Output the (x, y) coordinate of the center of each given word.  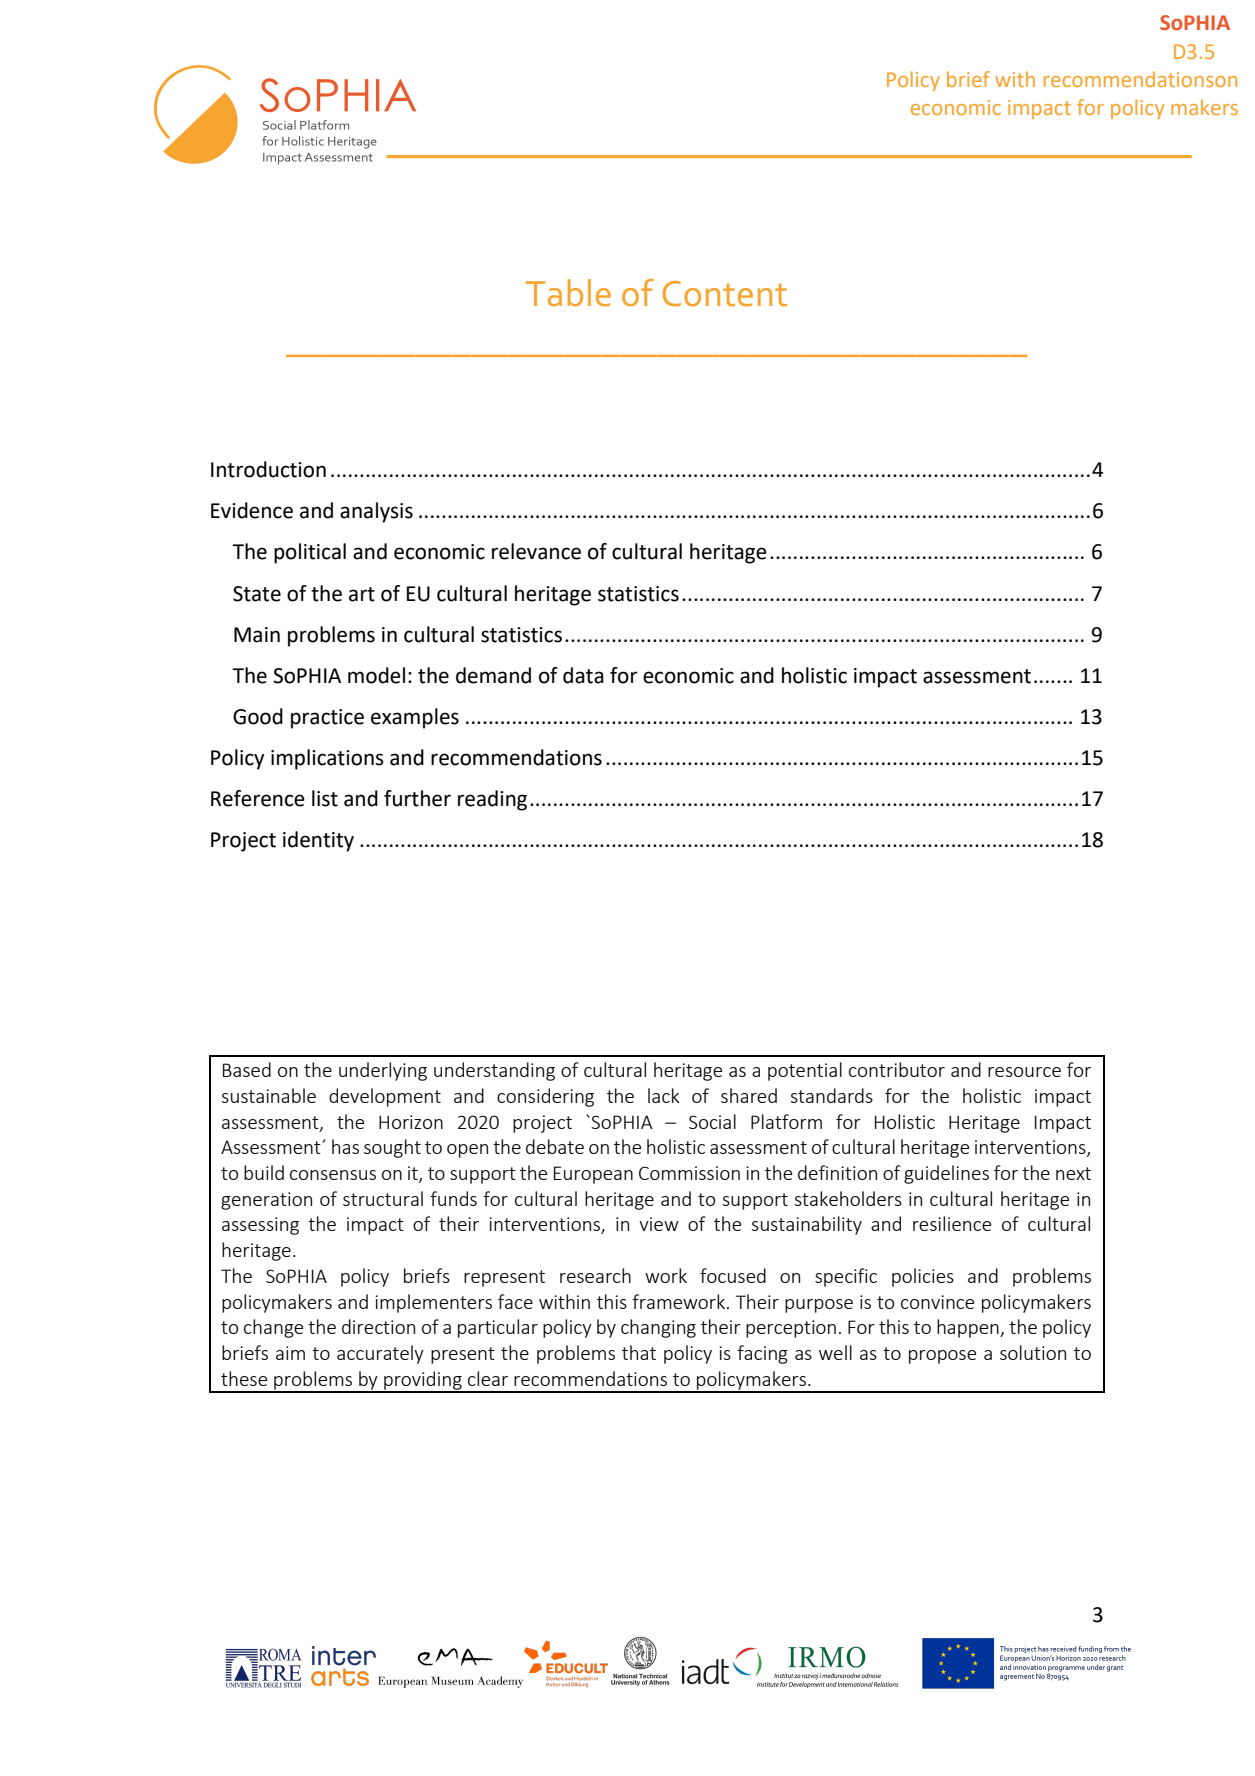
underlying (383, 1071)
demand (493, 675)
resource (1024, 1072)
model (376, 675)
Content (724, 294)
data (583, 675)
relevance (536, 551)
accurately (380, 1354)
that (639, 1352)
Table (568, 293)
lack (664, 1095)
